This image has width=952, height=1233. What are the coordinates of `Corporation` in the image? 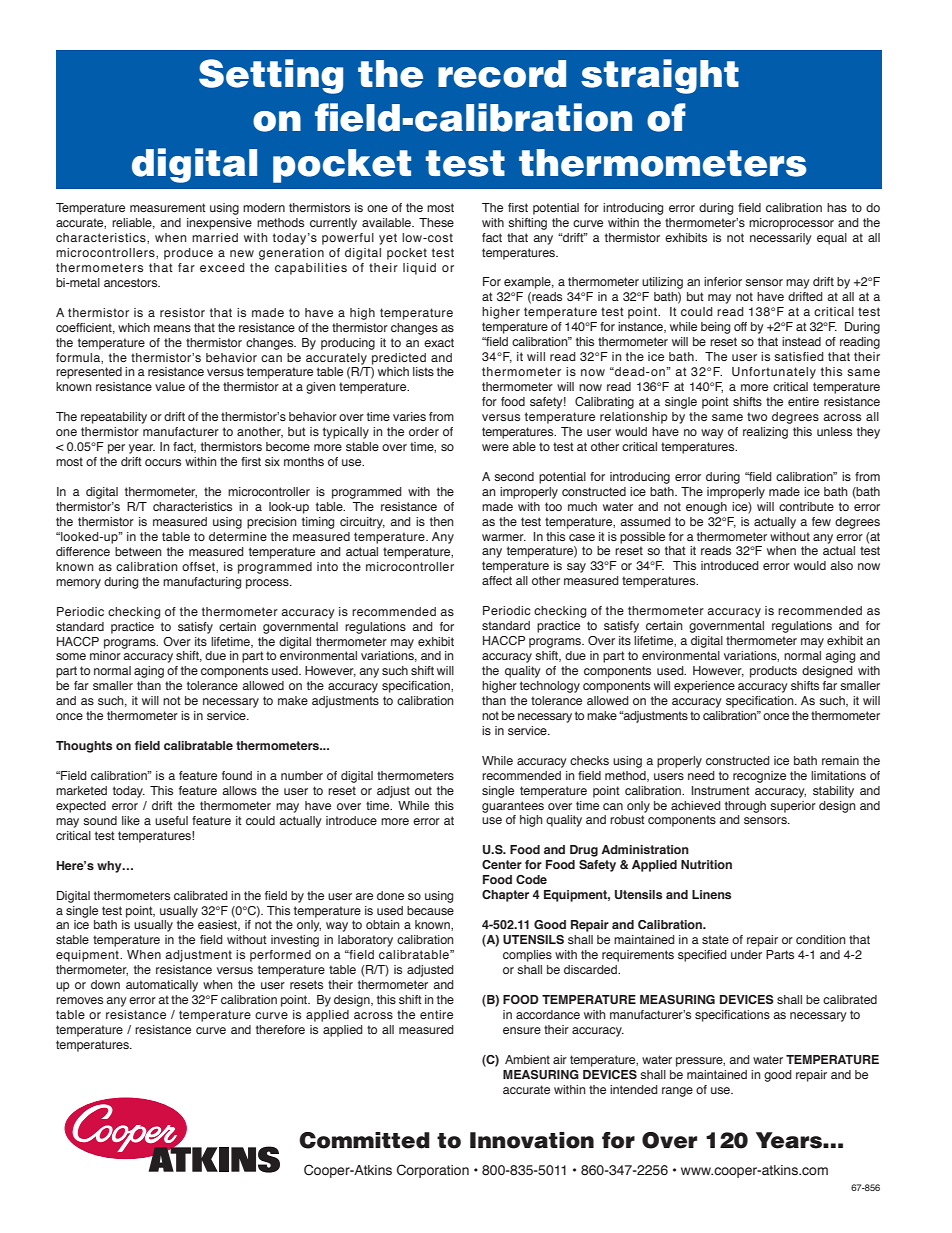 It's located at (433, 1171).
